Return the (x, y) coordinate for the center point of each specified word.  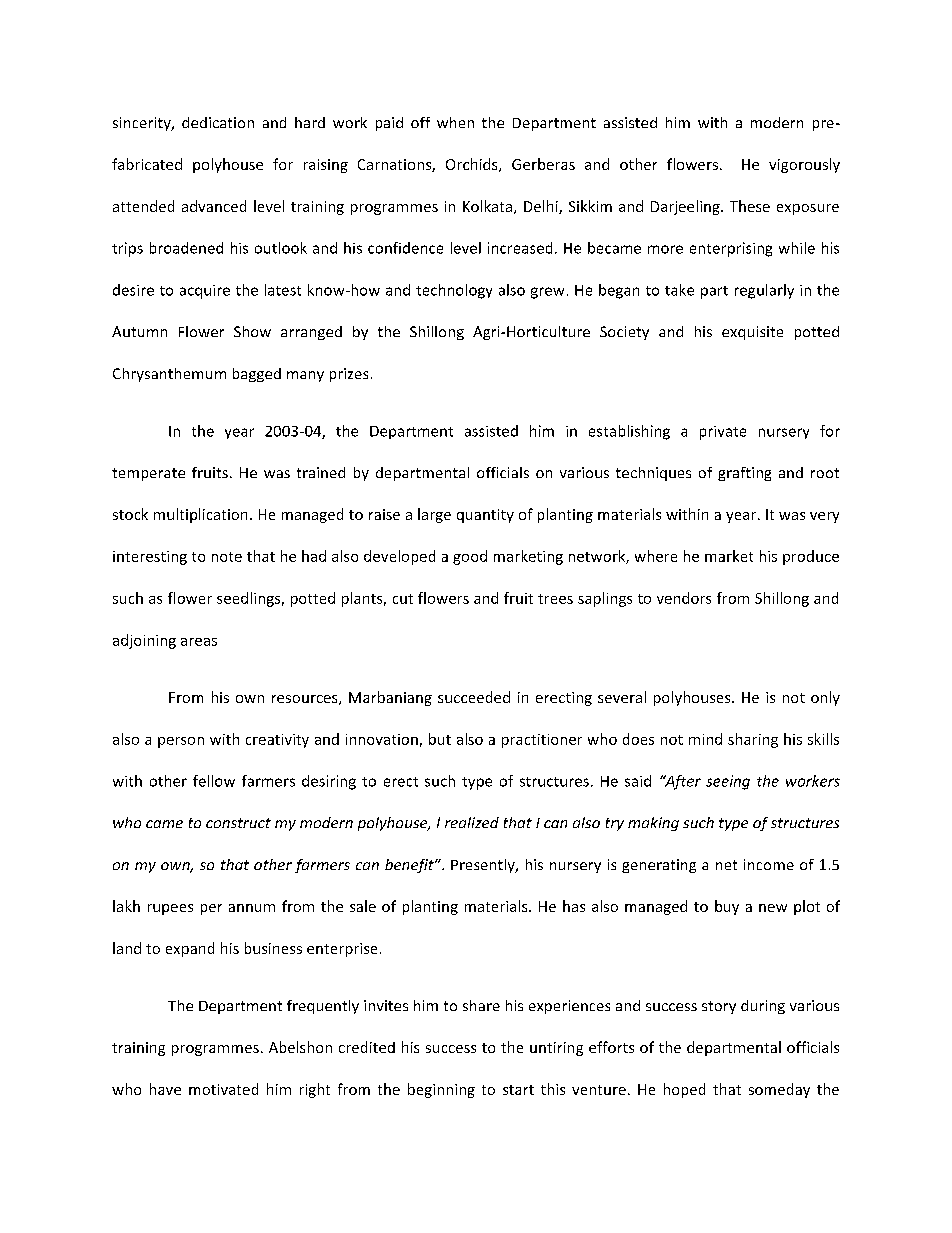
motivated (223, 1089)
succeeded (474, 697)
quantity (485, 516)
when (455, 122)
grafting (744, 474)
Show (252, 331)
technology (454, 291)
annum (252, 908)
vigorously (804, 165)
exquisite (752, 333)
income (769, 864)
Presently (484, 866)
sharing (753, 740)
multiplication (200, 515)
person (181, 742)
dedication (218, 122)
